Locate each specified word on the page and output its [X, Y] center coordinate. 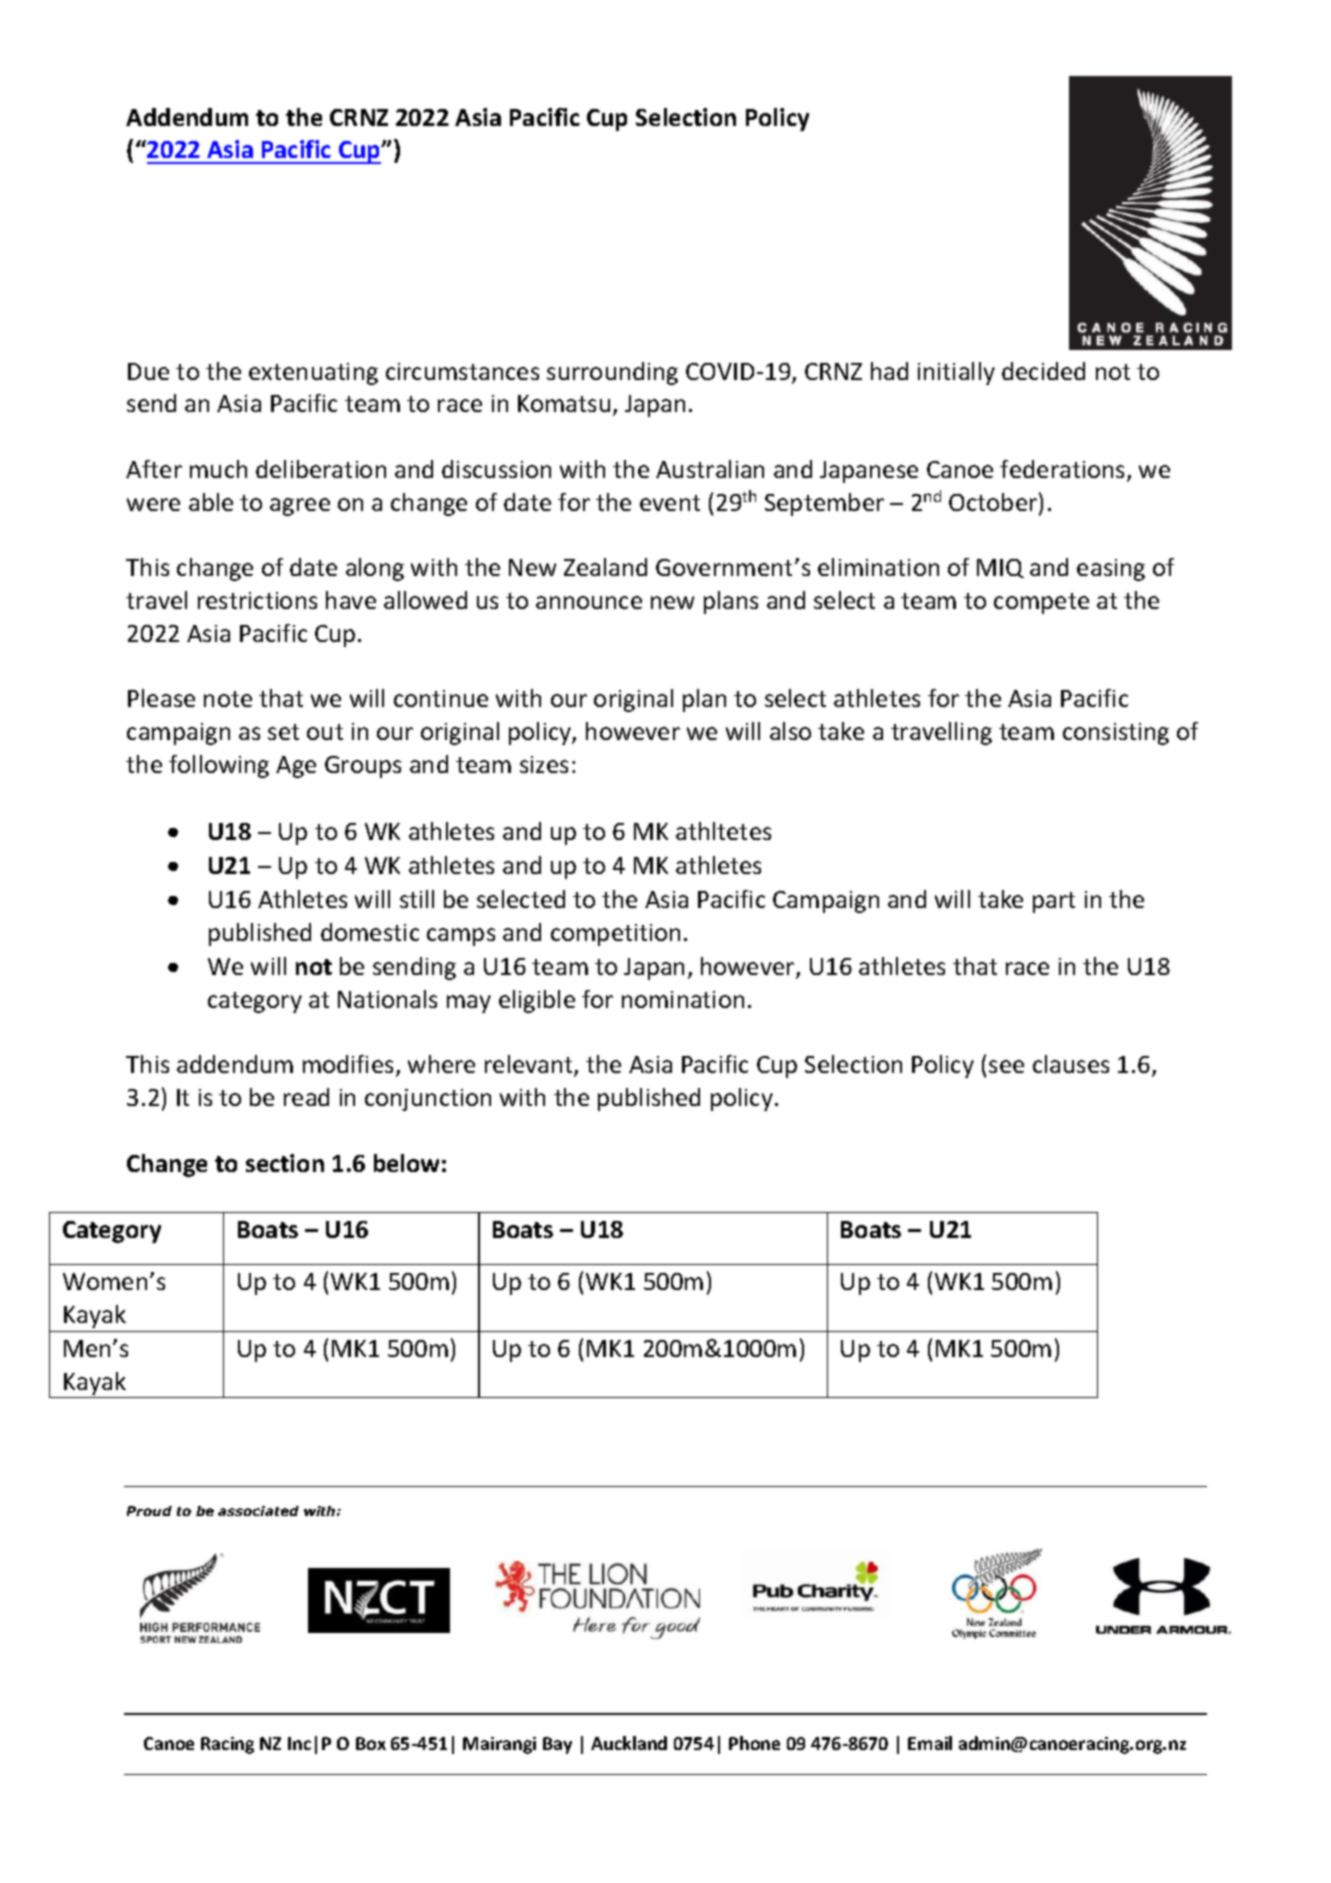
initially [956, 373]
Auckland [629, 1743]
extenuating [313, 374]
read [306, 1097]
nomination [683, 999]
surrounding [612, 373]
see [1006, 1066]
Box [371, 1743]
